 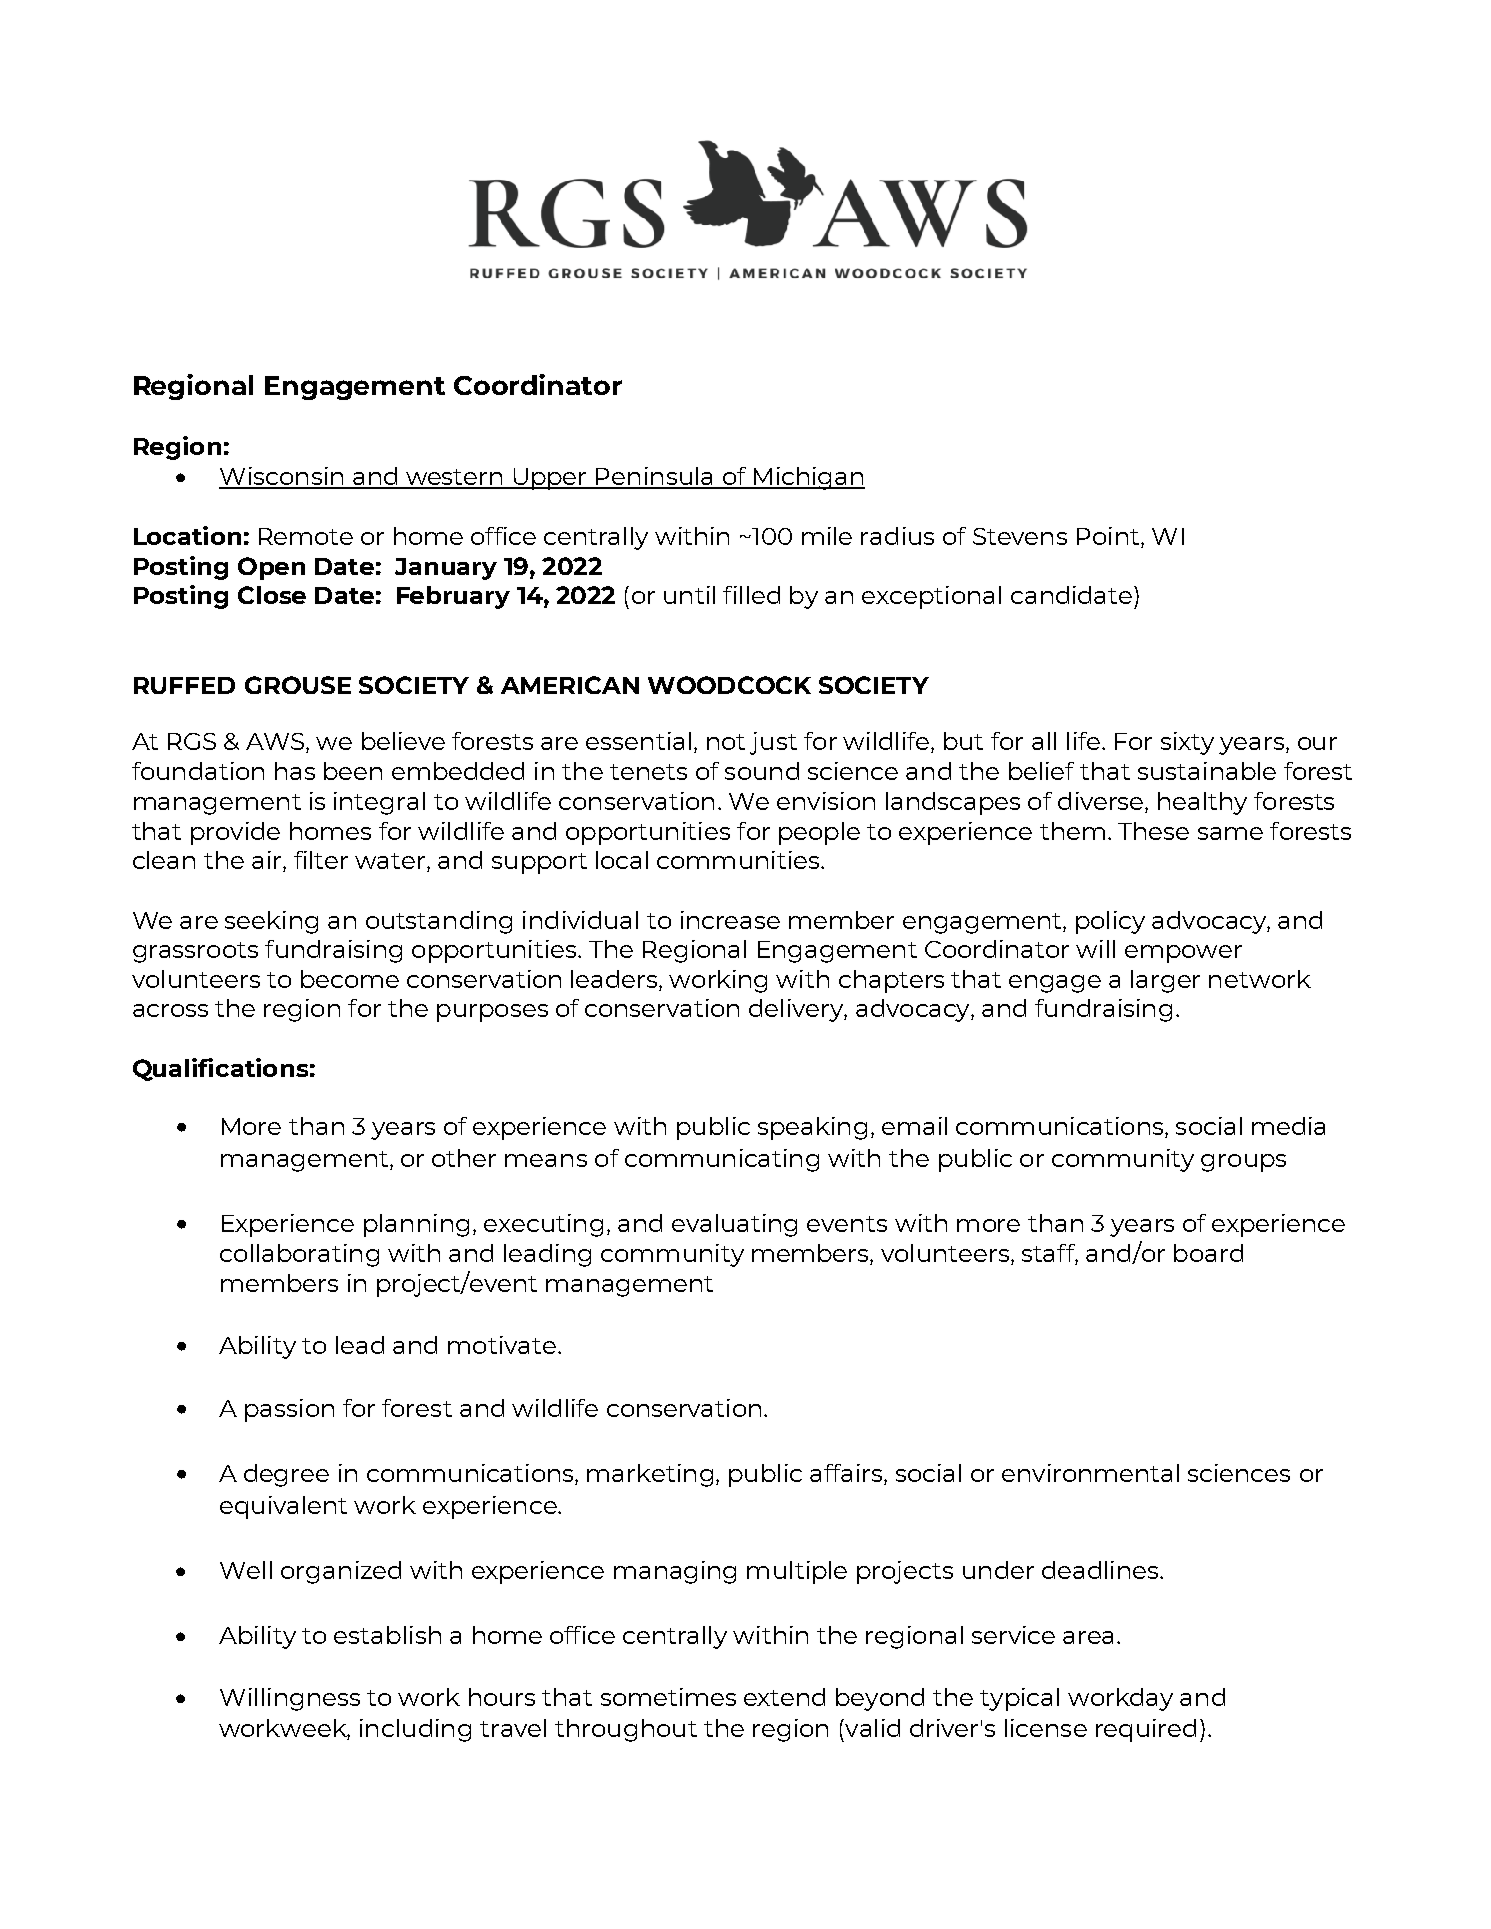 I want to click on collaborating, so click(x=299, y=1255).
